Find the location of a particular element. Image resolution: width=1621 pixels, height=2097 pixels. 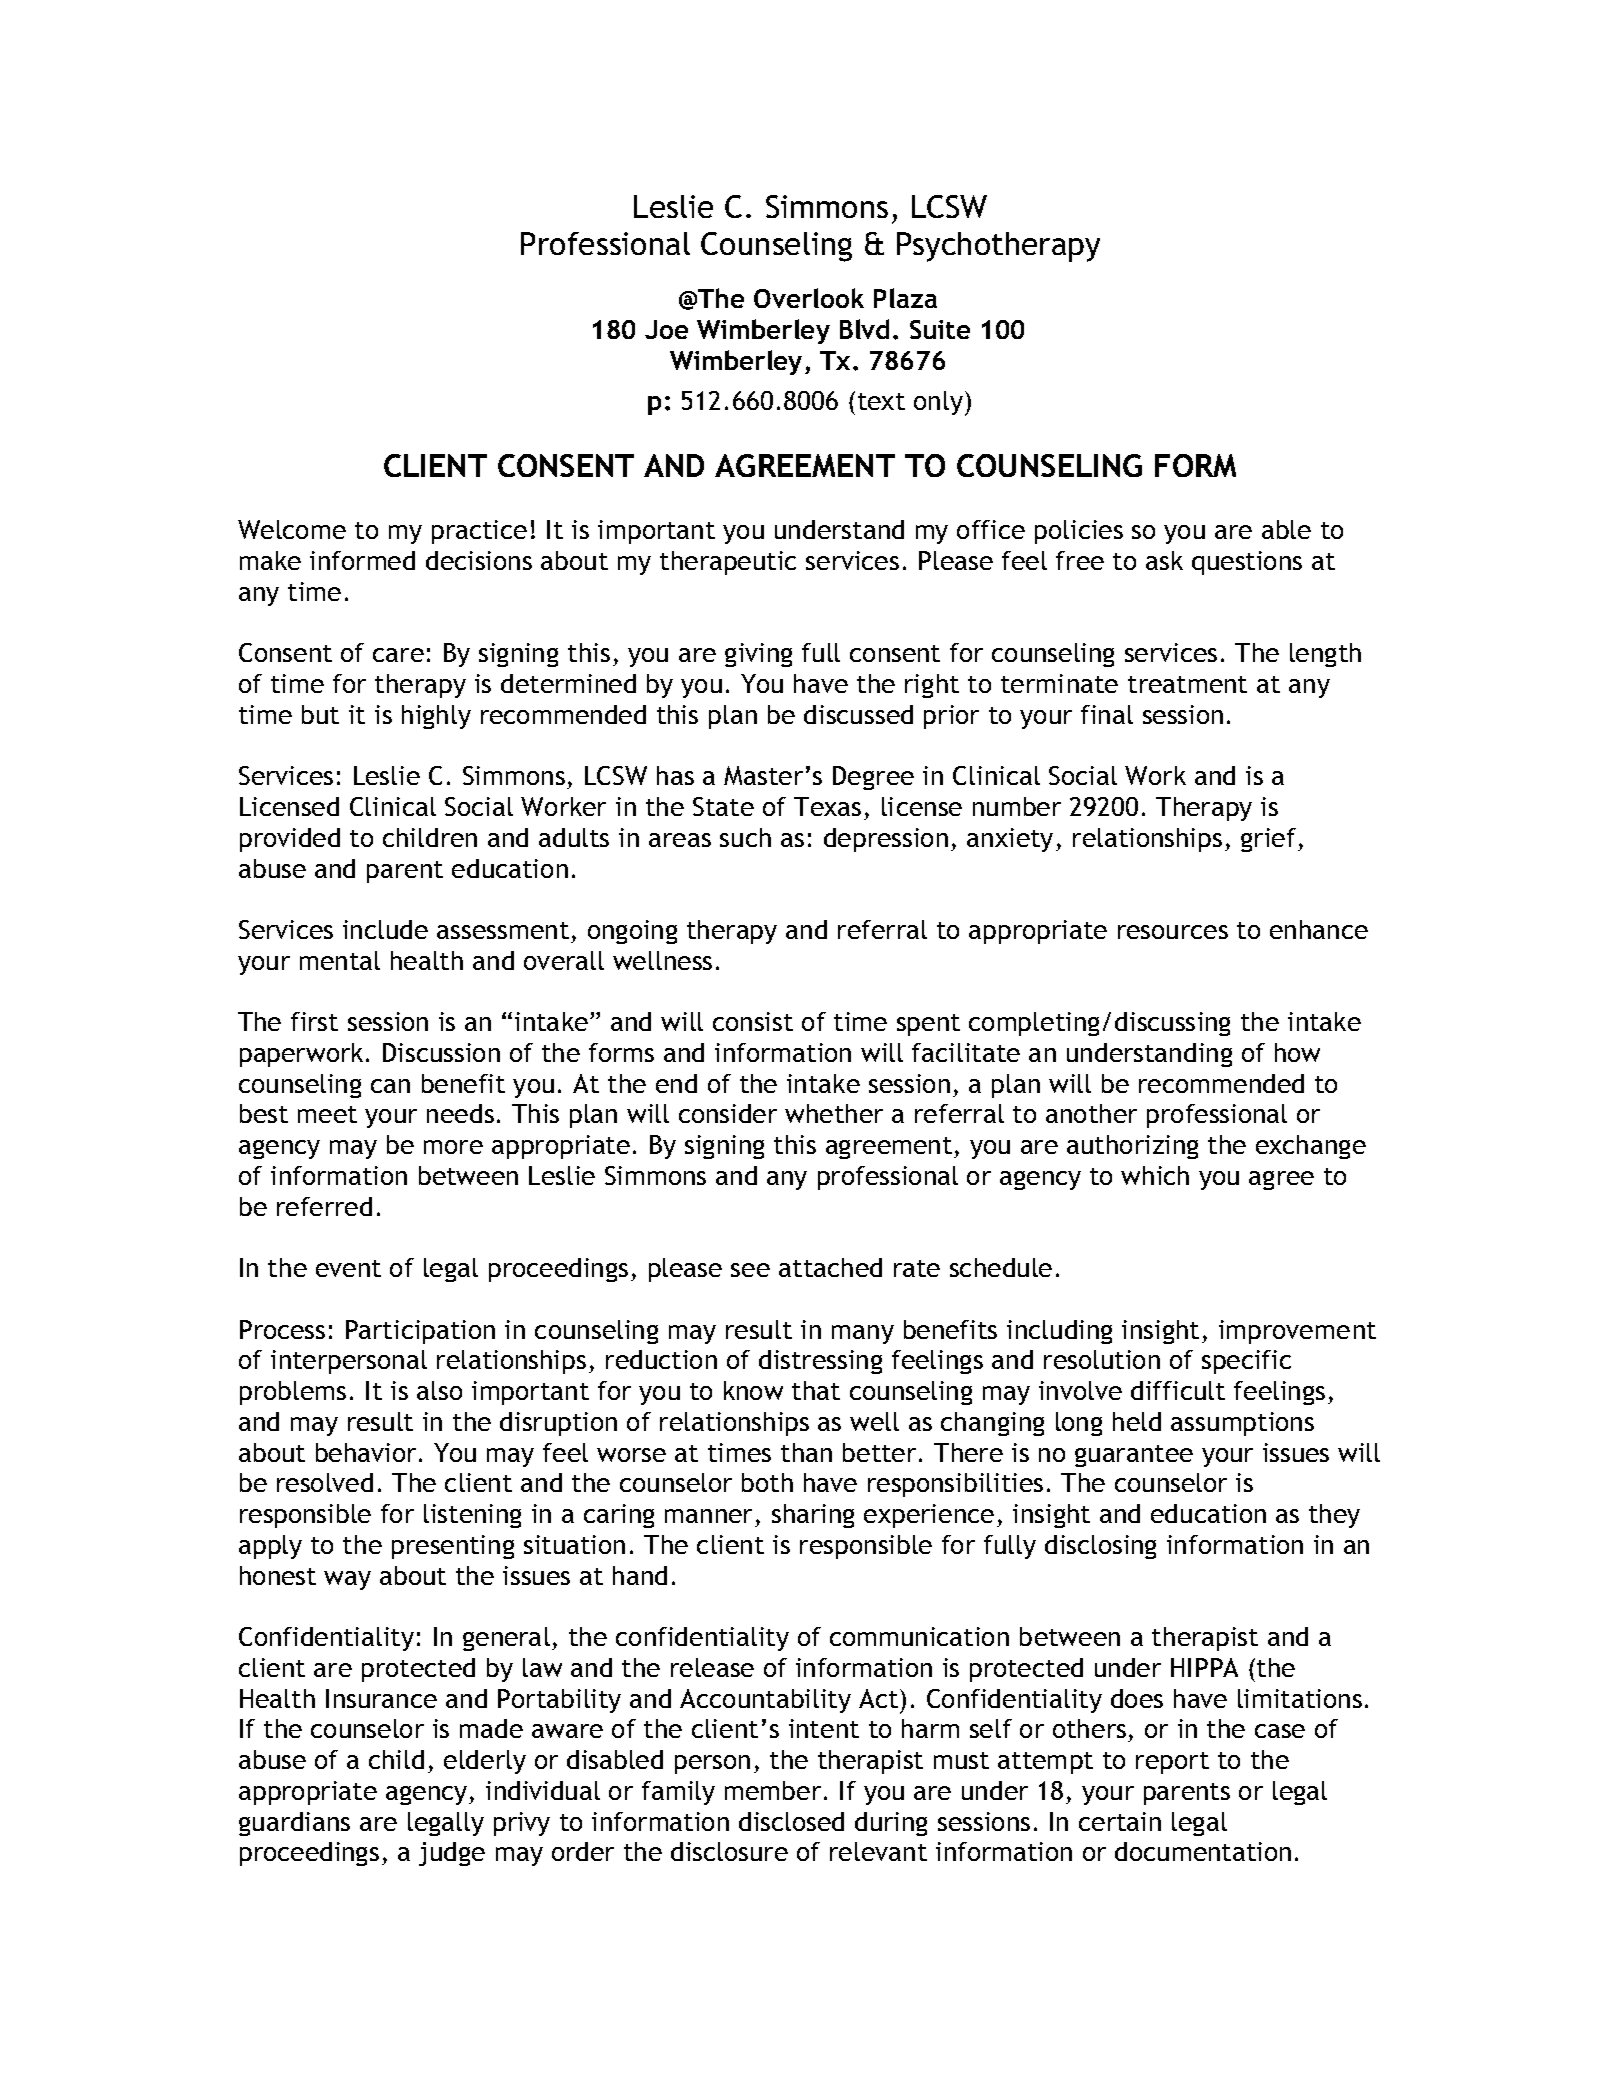

Suite is located at coordinates (940, 329).
